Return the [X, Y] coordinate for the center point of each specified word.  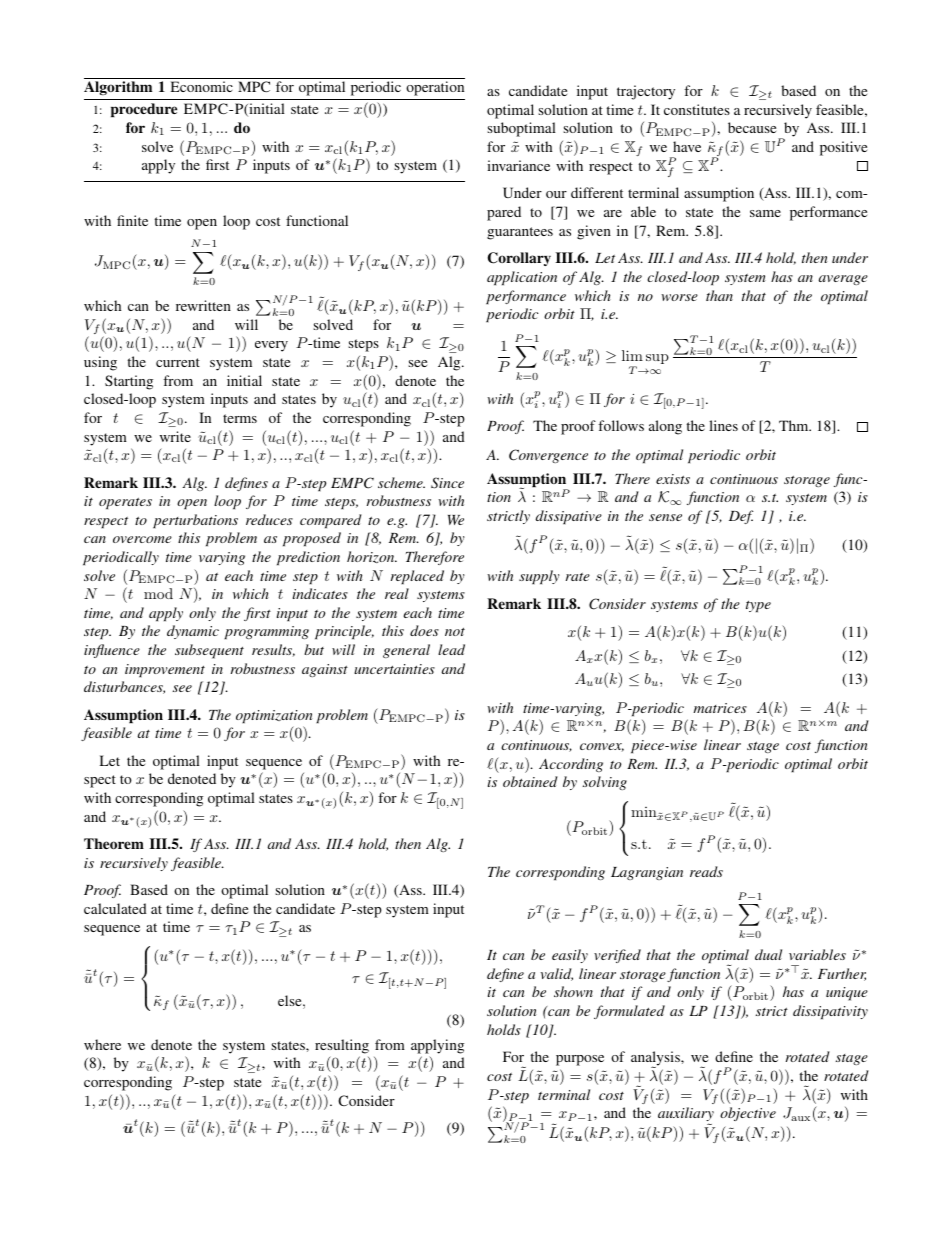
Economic [202, 86]
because [752, 127]
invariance [518, 165]
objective [748, 1114]
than [719, 295]
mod [158, 593]
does [424, 630]
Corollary [519, 259]
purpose [580, 1060]
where [102, 1044]
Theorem [114, 843]
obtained [530, 781]
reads [706, 871]
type [758, 606]
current [178, 362]
